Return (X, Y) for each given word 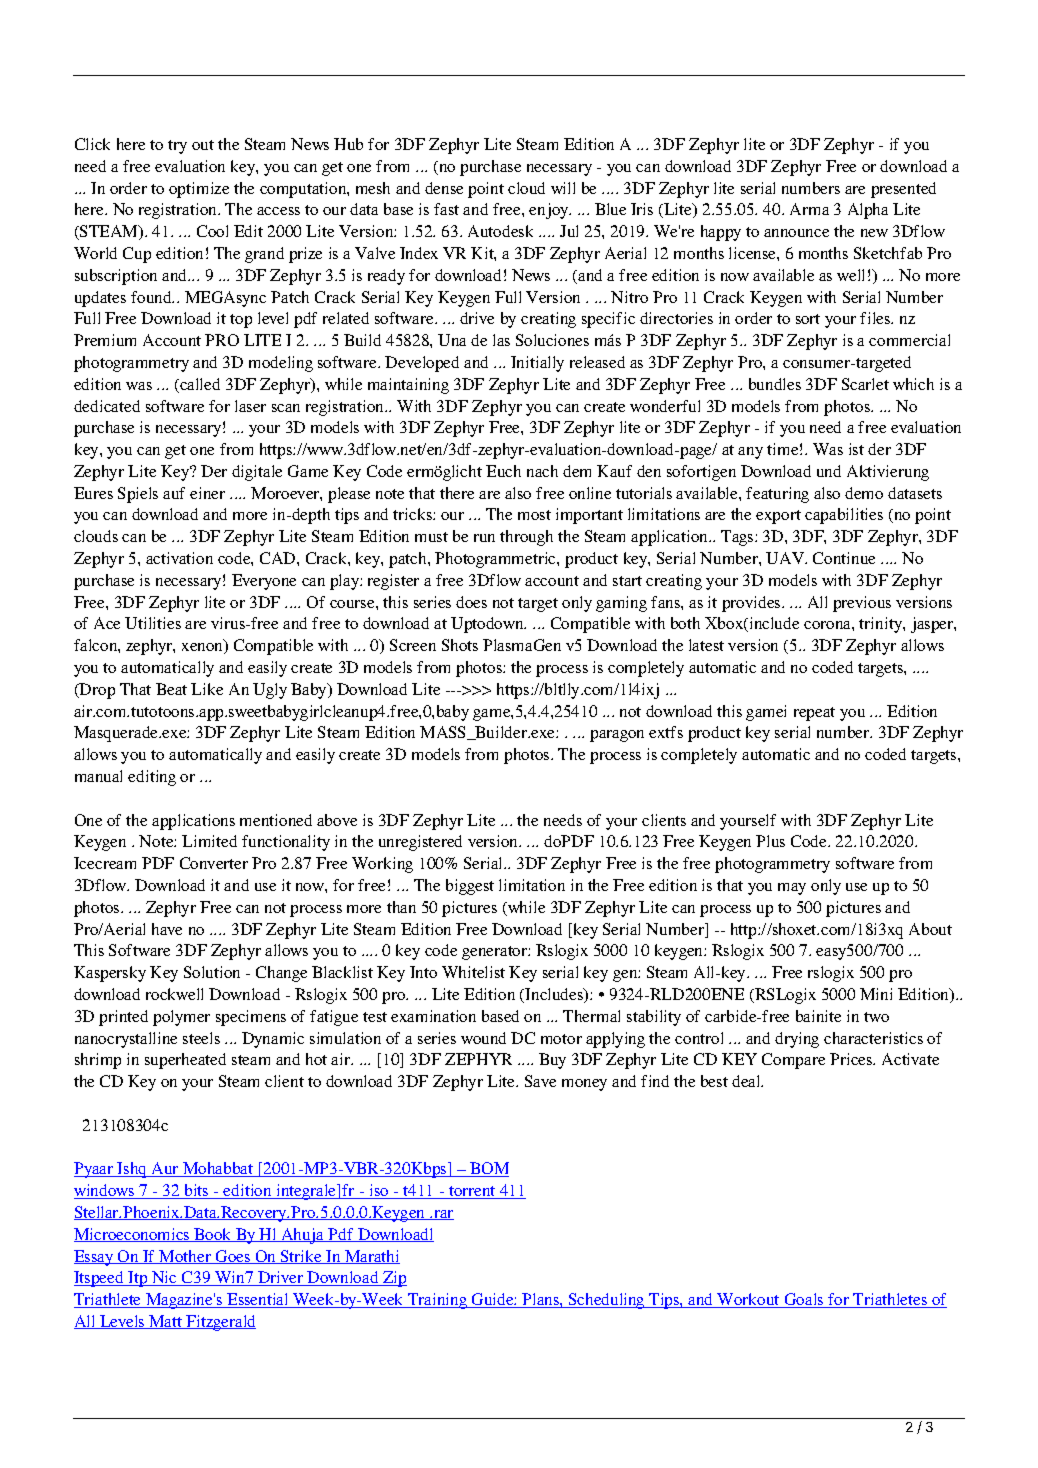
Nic (164, 1278)
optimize (199, 190)
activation (179, 558)
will (563, 188)
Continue (844, 558)
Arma (809, 209)
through (526, 538)
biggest (470, 887)
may (792, 889)
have (167, 929)
